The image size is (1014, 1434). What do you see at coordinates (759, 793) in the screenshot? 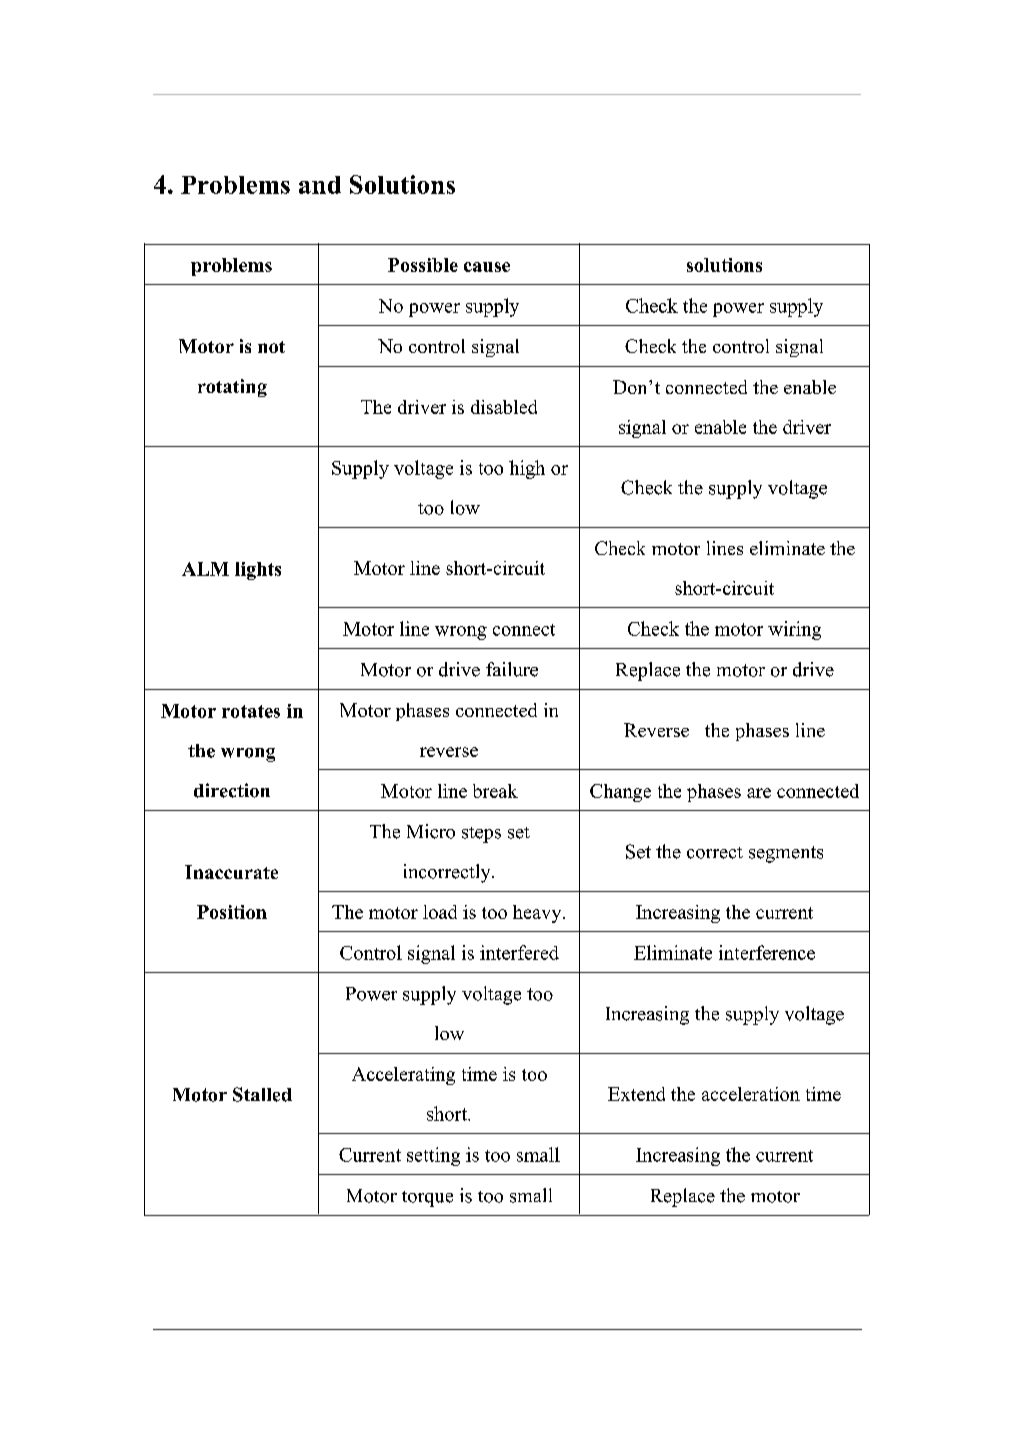
I see `are` at bounding box center [759, 793].
